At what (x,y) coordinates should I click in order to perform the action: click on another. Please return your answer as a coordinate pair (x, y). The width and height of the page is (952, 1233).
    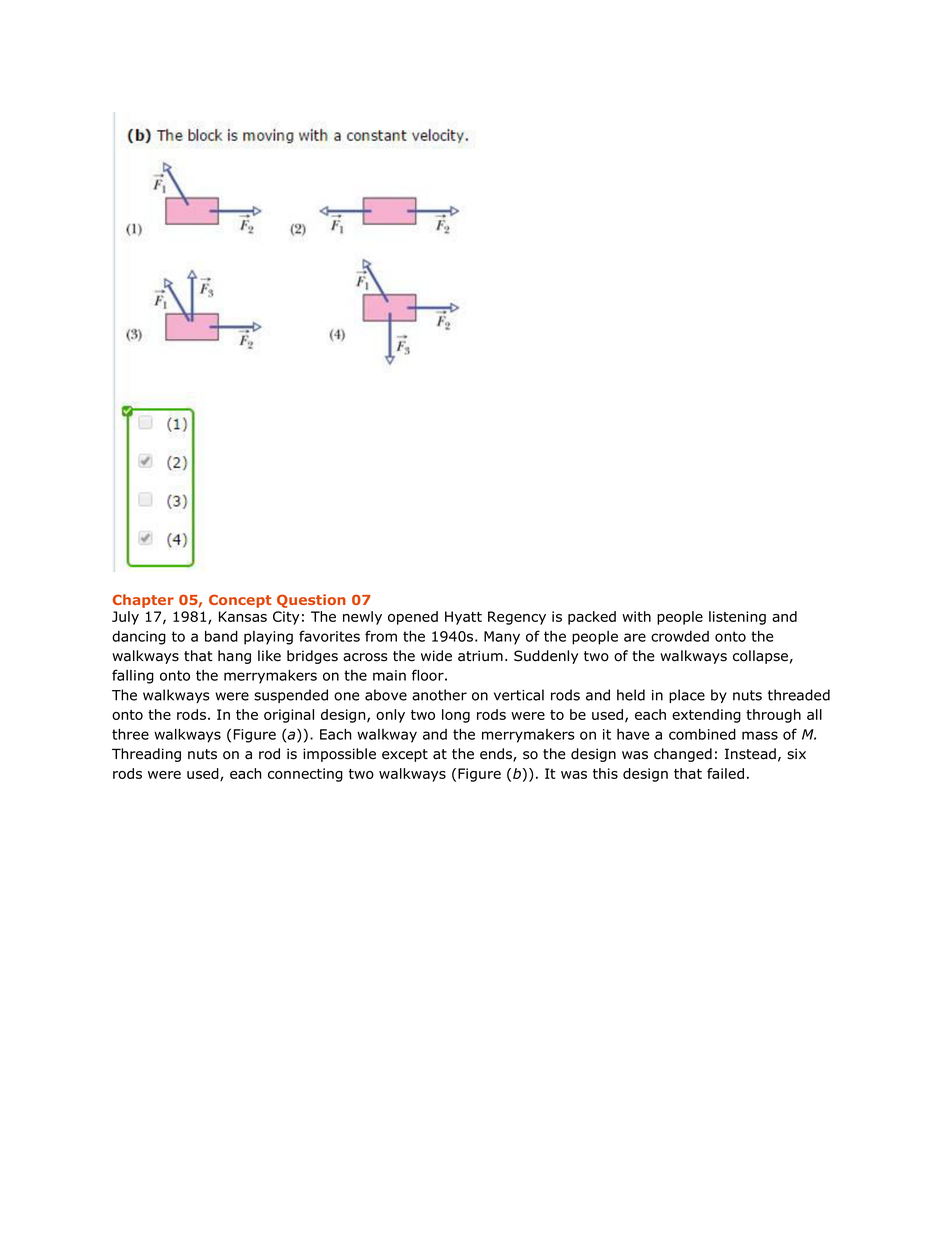
    Looking at the image, I should click on (439, 695).
